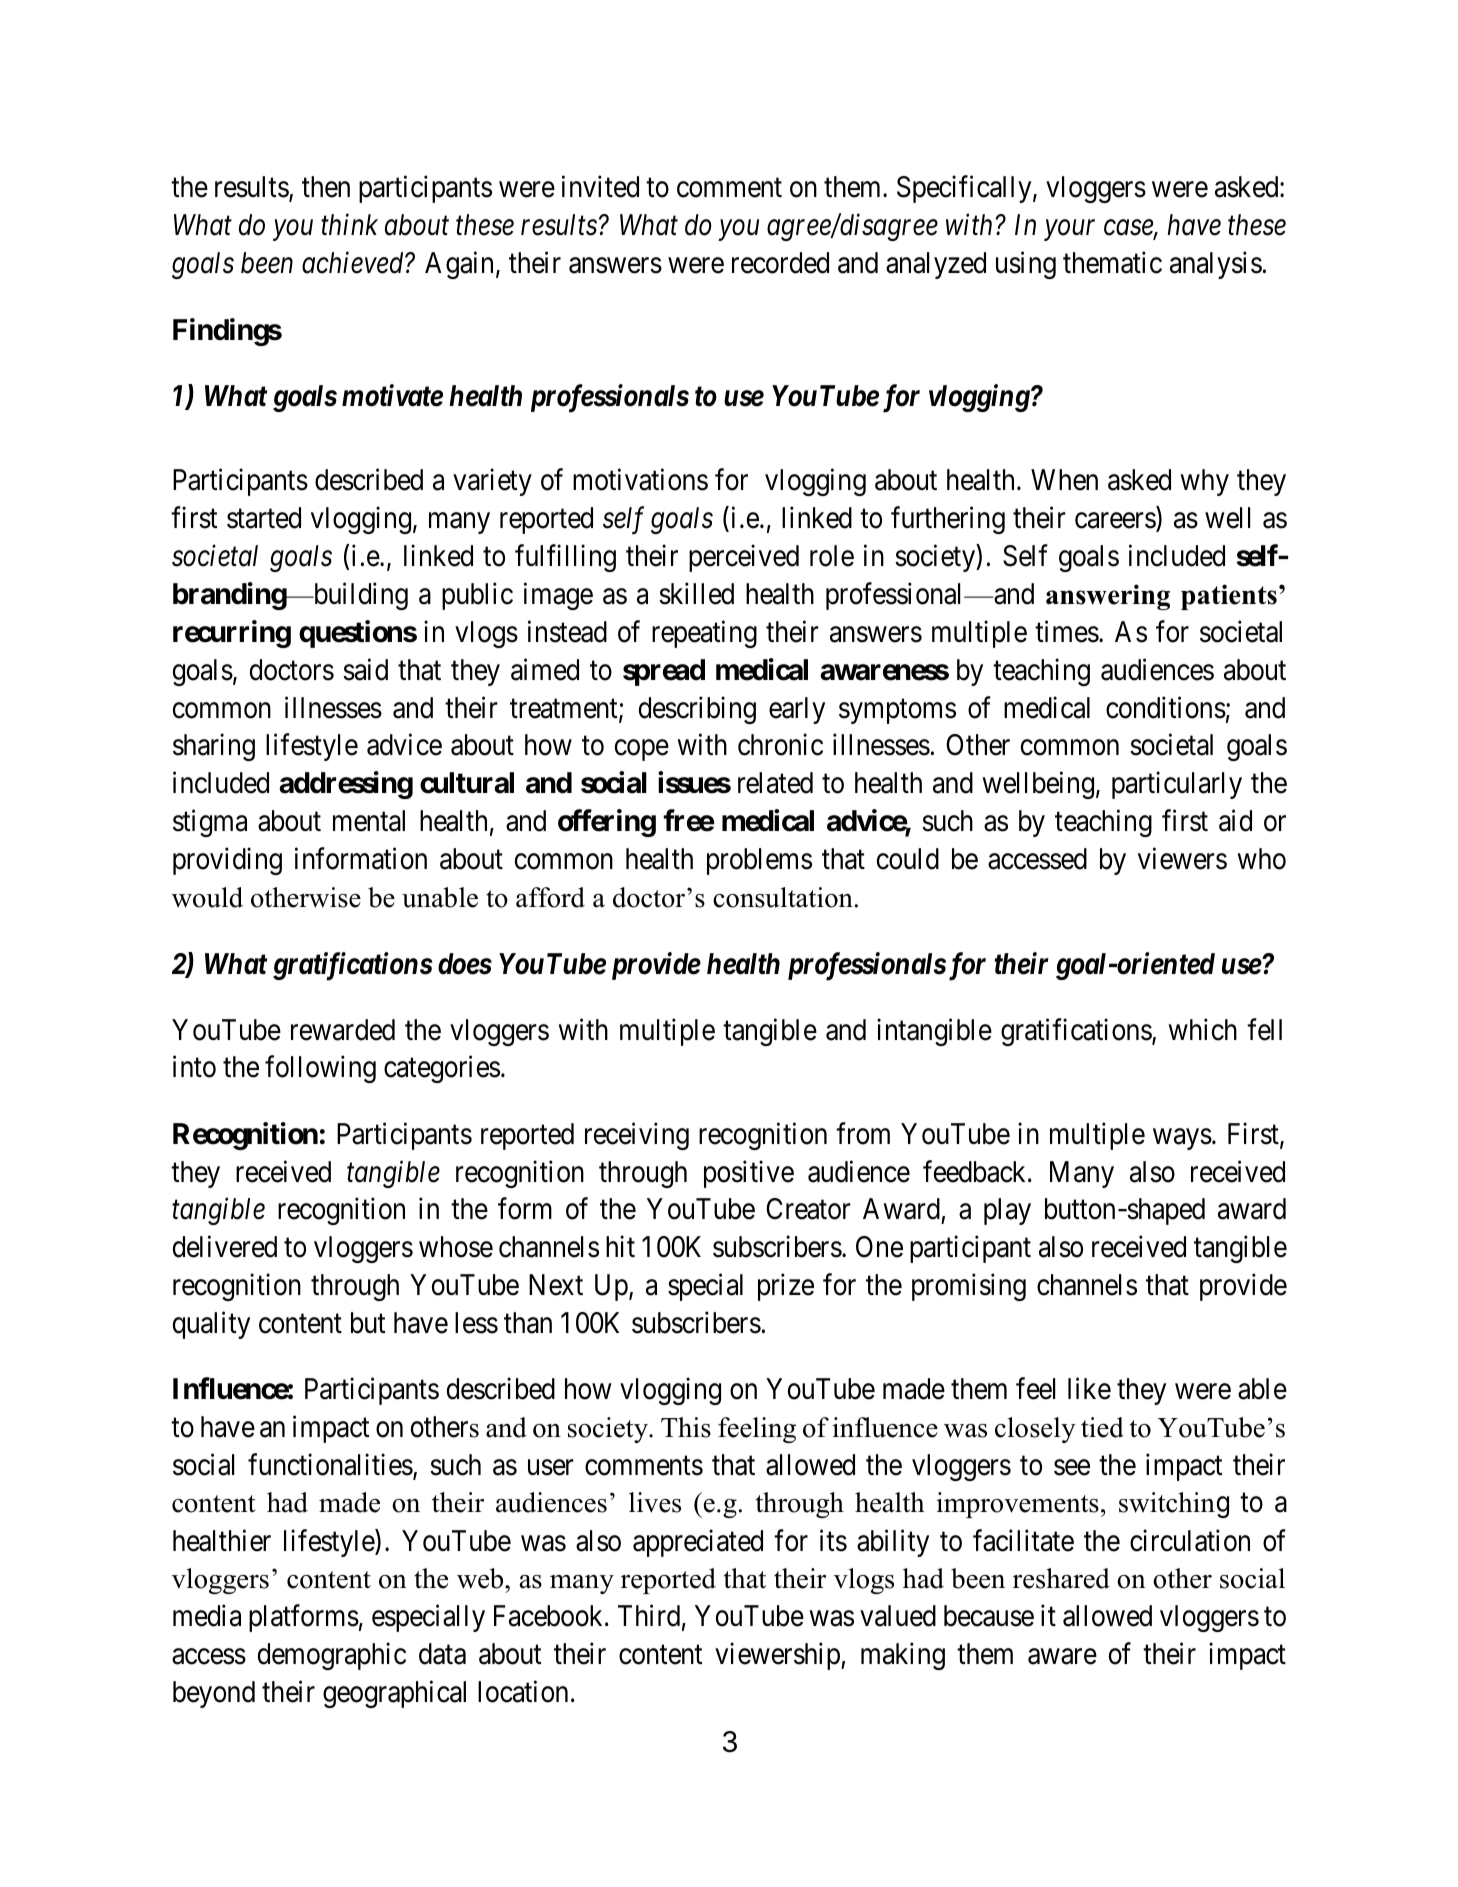  Describe the element at coordinates (1069, 230) in the page. I see `your` at that location.
